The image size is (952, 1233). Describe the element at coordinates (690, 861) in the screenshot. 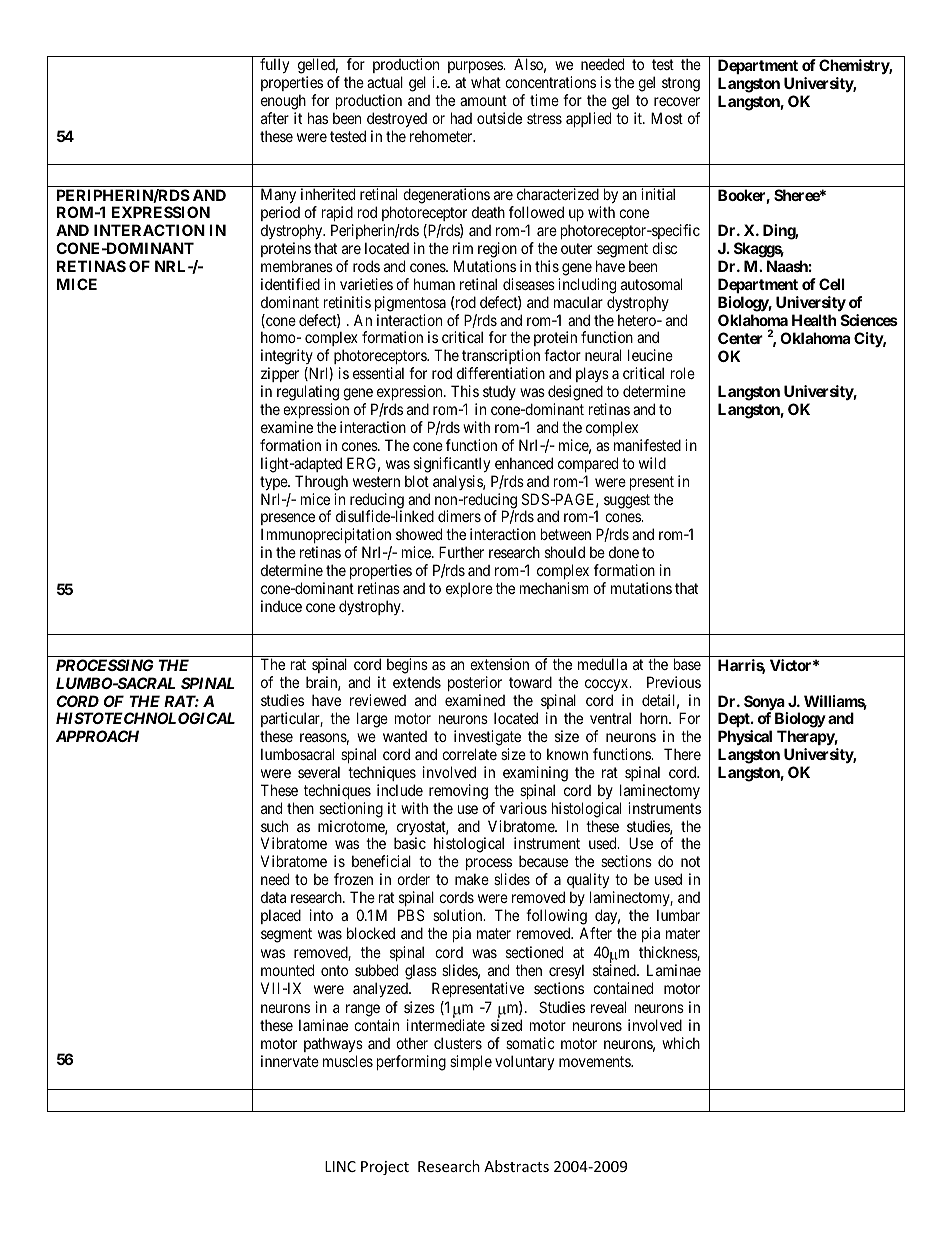

I see `not` at that location.
